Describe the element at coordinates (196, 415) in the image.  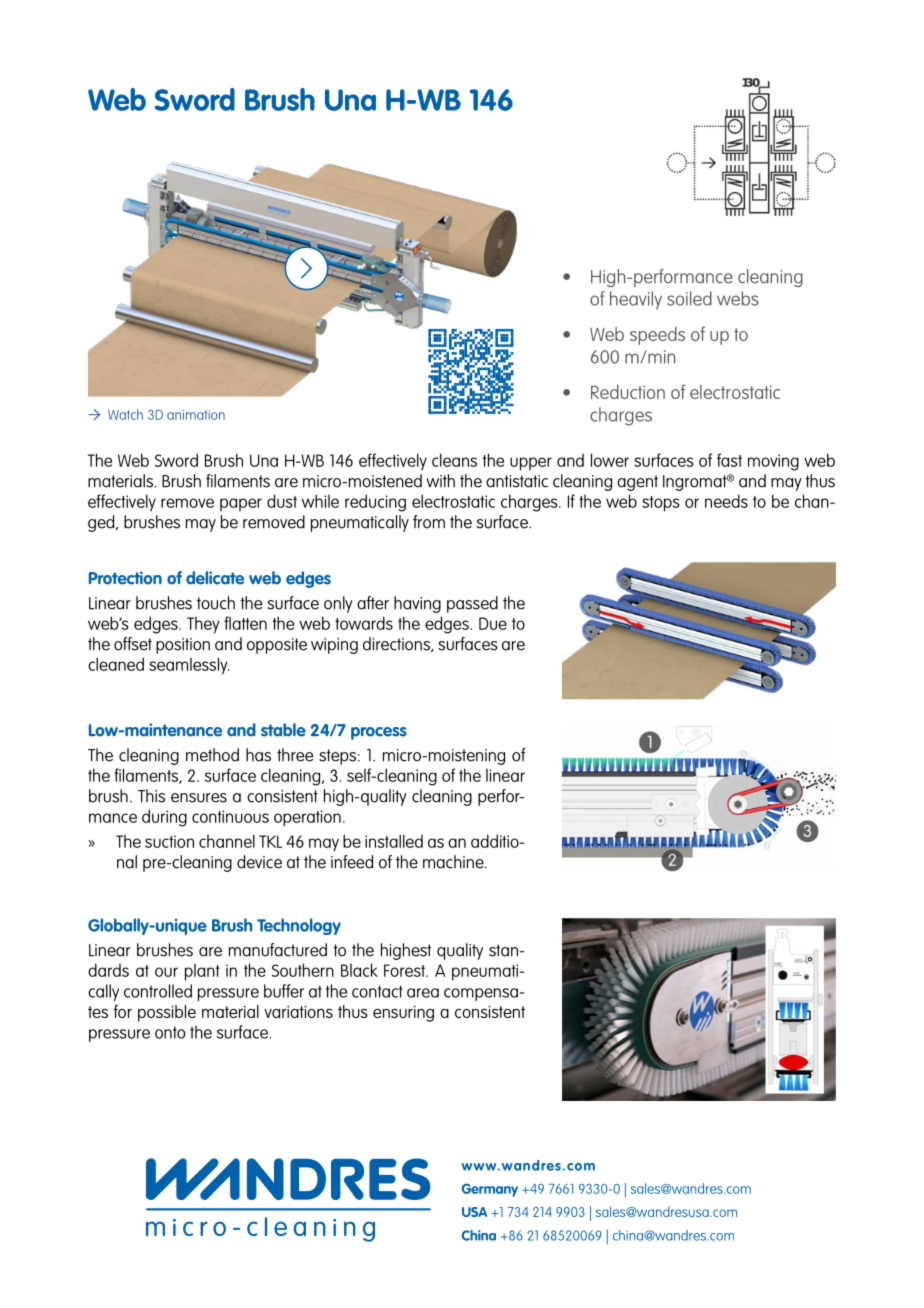
I see `animation` at that location.
